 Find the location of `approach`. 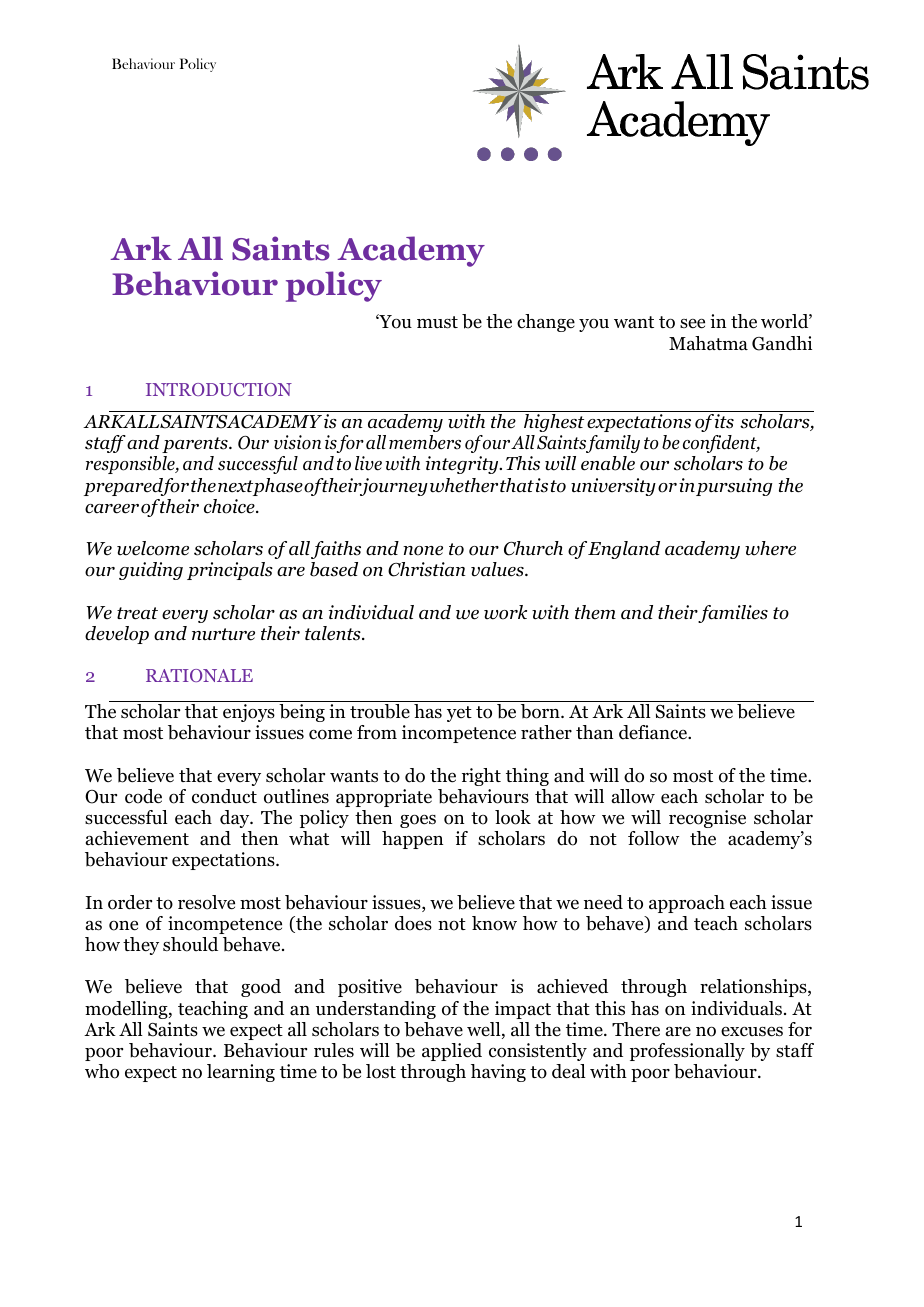

approach is located at coordinates (687, 904).
